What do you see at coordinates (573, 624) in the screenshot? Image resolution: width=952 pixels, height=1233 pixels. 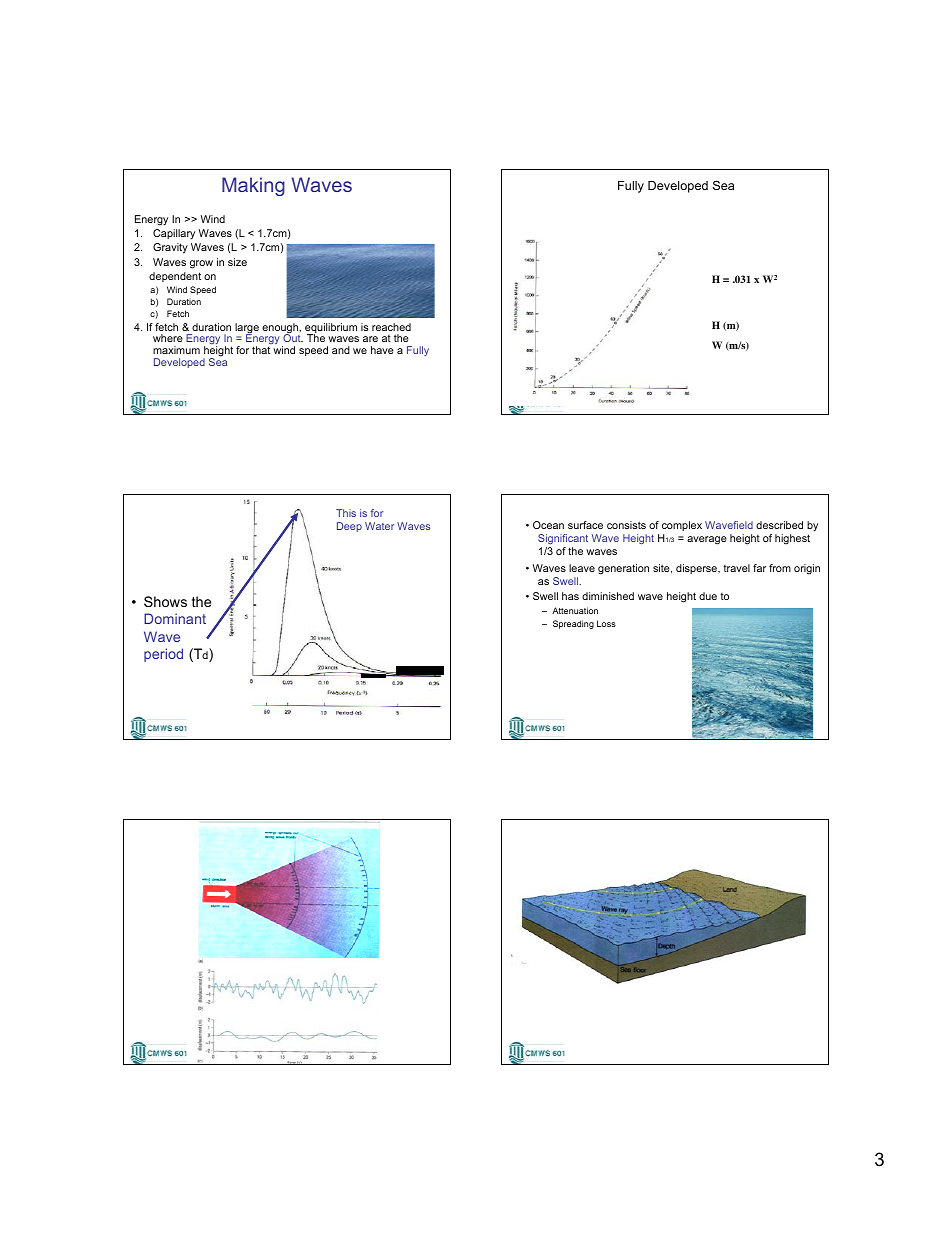 I see `Spreading` at bounding box center [573, 624].
